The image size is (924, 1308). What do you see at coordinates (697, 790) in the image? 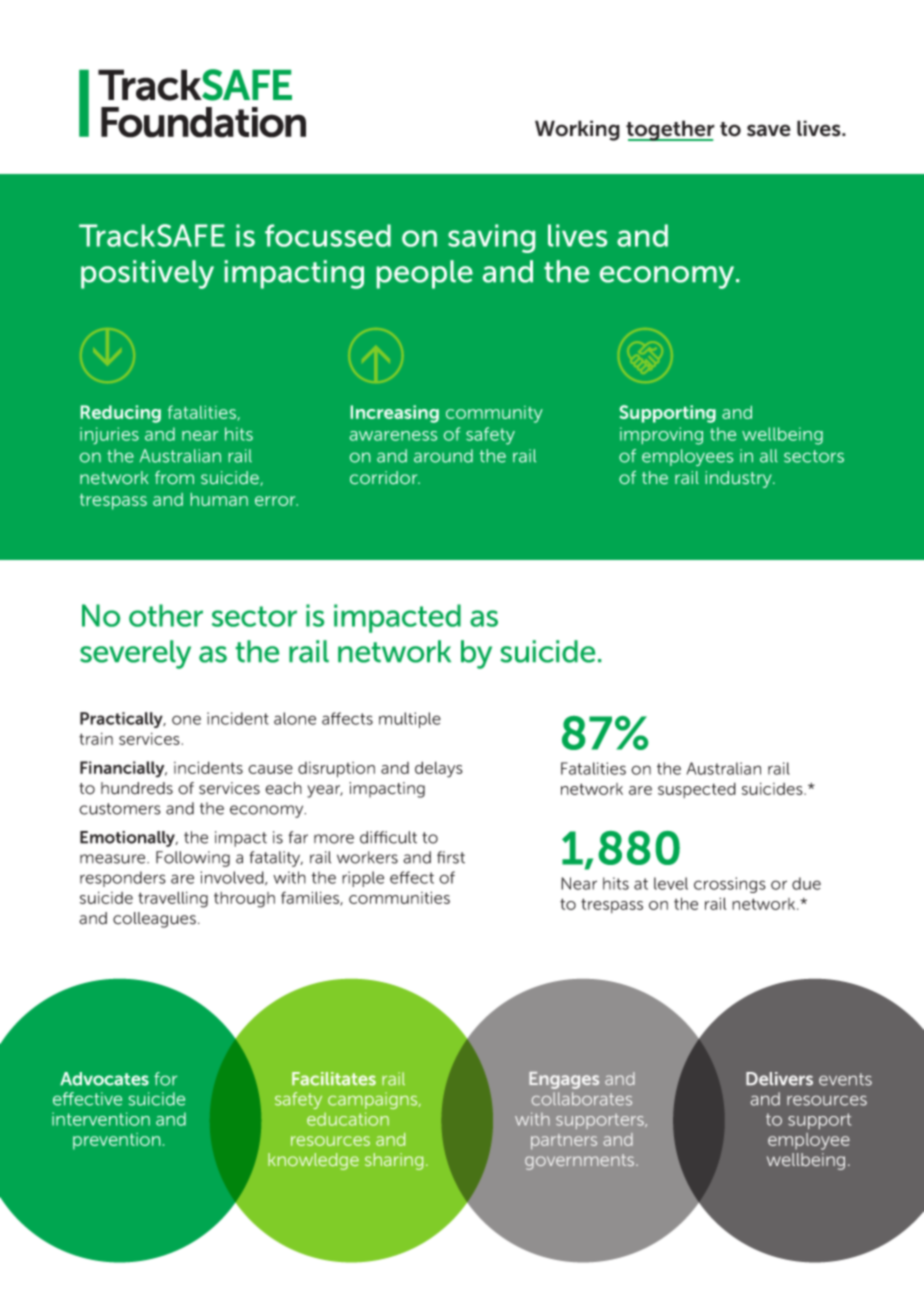
I see `suspected` at bounding box center [697, 790].
